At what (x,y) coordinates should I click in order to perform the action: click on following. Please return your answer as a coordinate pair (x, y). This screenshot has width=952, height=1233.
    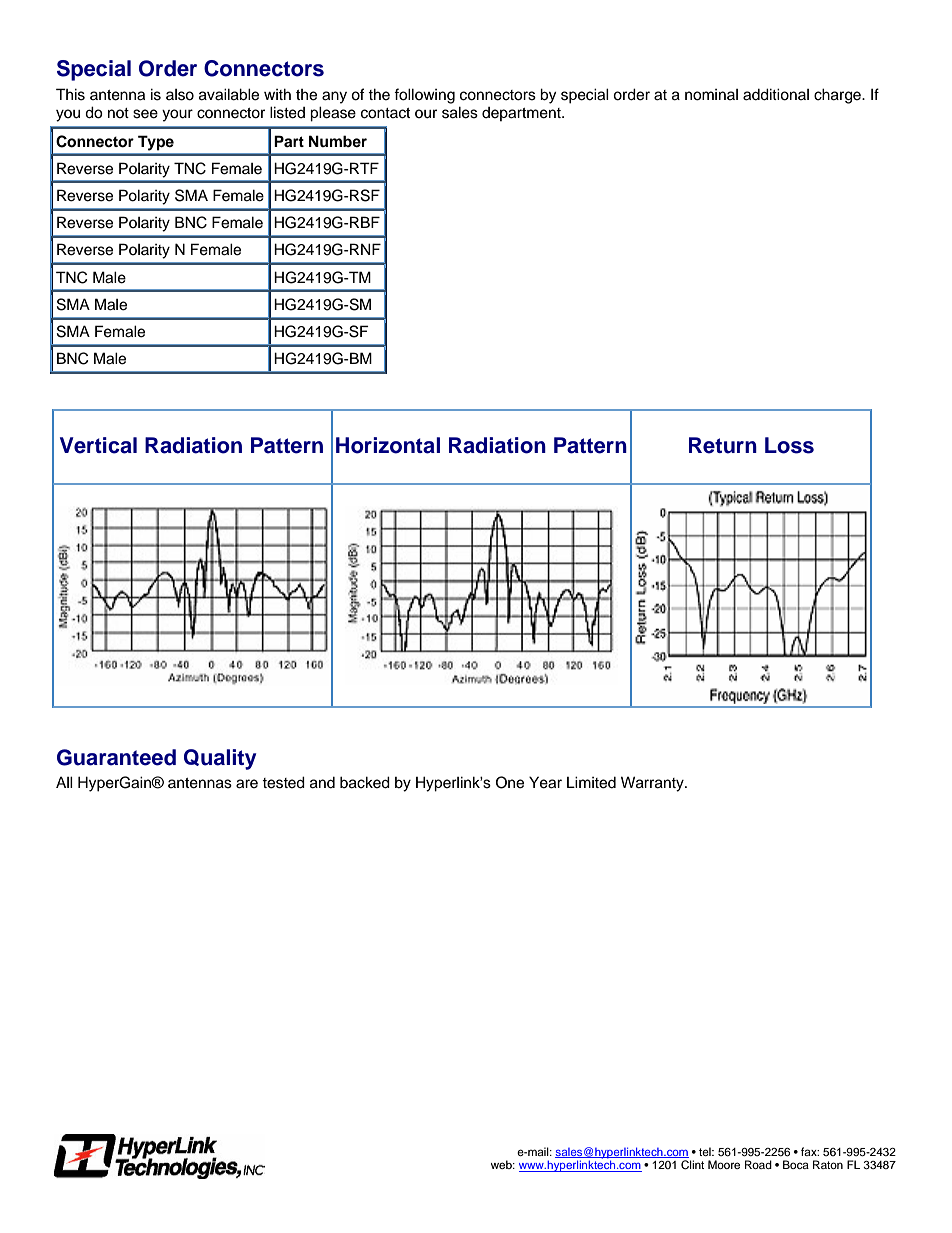
    Looking at the image, I should click on (424, 96).
